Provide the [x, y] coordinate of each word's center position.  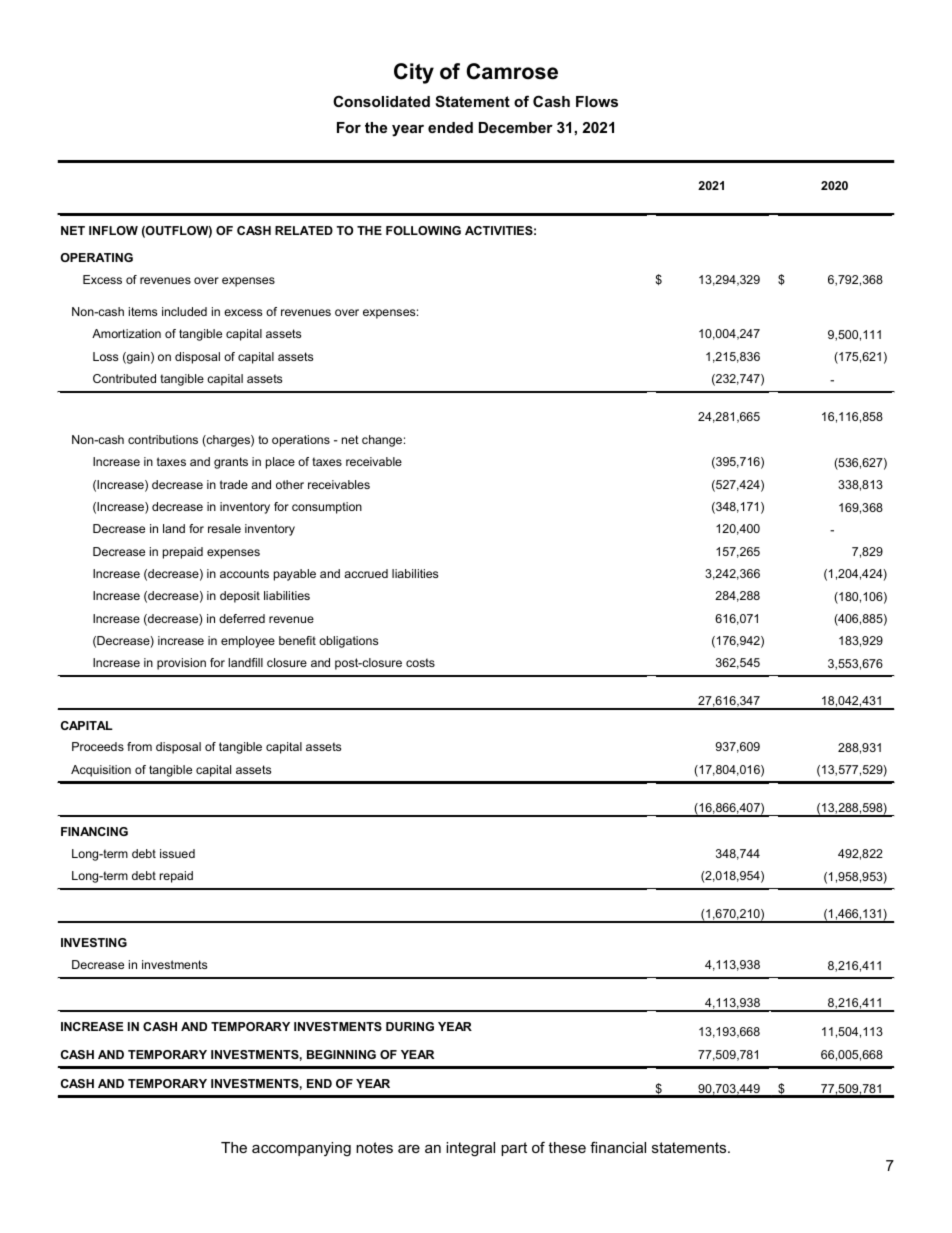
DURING [410, 1026]
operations [301, 441]
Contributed [124, 378]
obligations [348, 642]
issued [177, 853]
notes [374, 1147]
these [567, 1147]
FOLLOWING [423, 230]
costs [420, 662]
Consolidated [381, 101]
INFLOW [113, 230]
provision [181, 664]
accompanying [301, 1149]
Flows [597, 101]
